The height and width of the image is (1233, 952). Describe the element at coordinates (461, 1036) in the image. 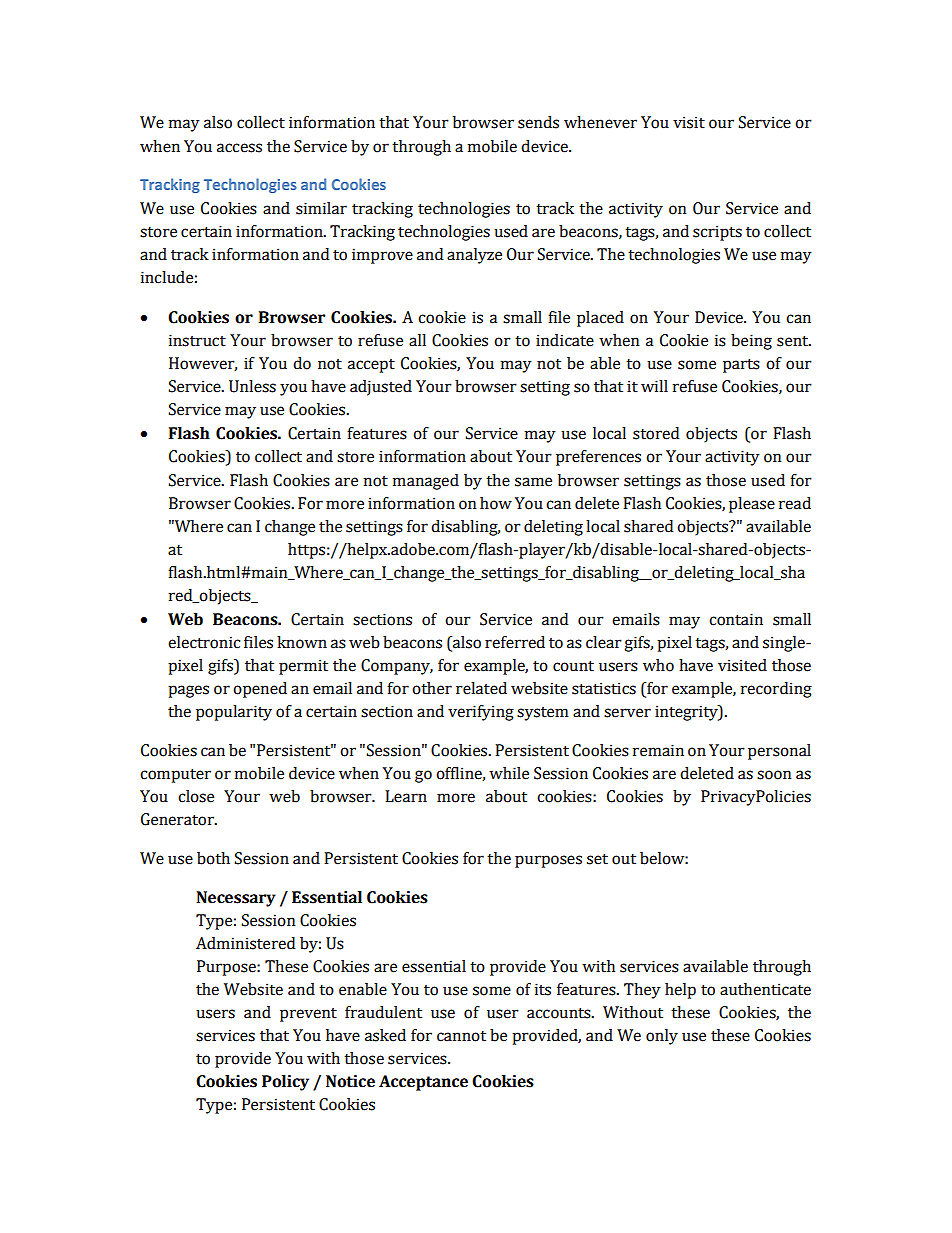

I see `cannot` at that location.
